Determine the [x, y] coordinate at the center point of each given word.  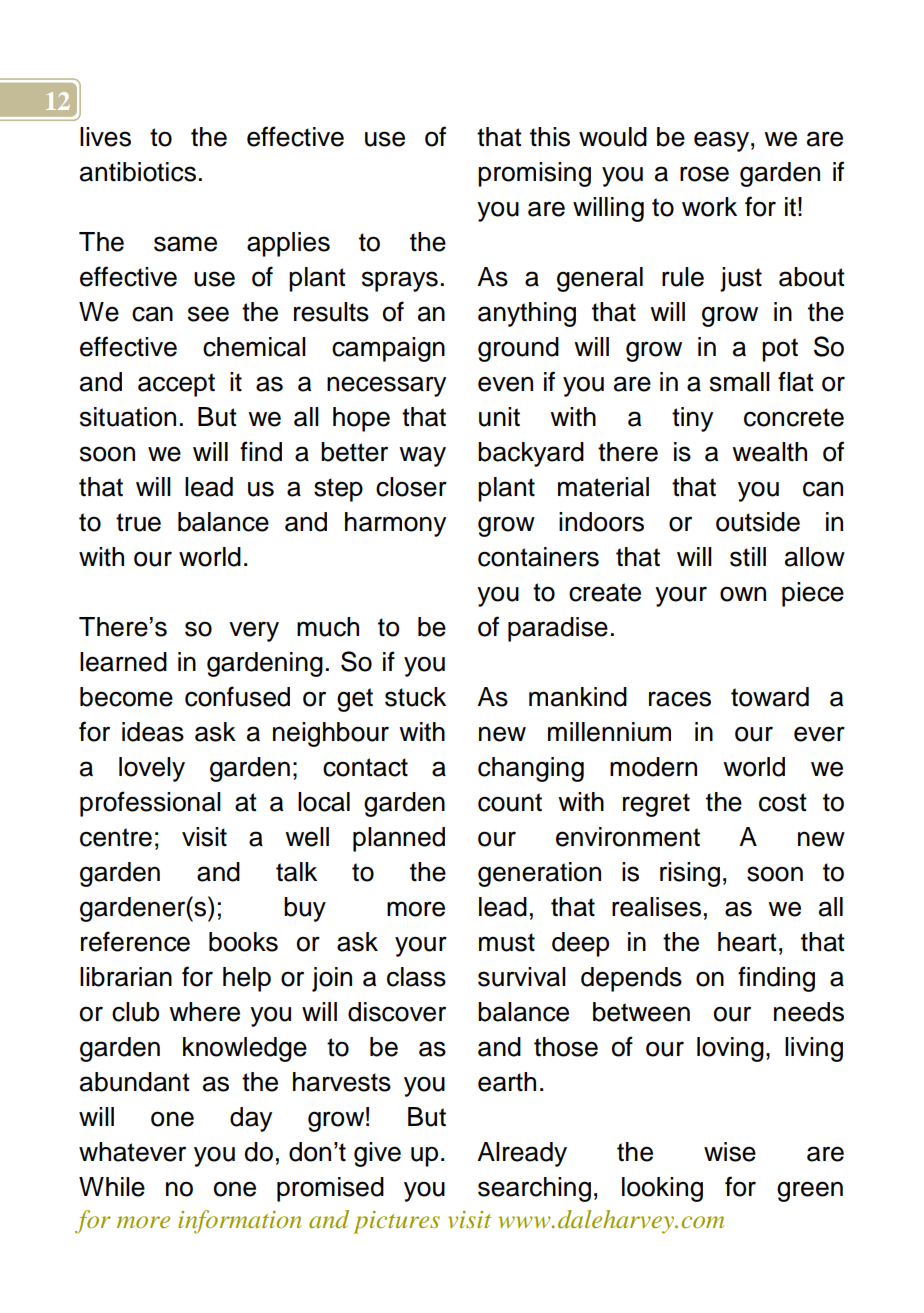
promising [534, 174]
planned [399, 839]
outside [758, 522]
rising [690, 874]
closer [411, 487]
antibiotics [138, 172]
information [240, 1222]
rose [704, 174]
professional [150, 804]
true [138, 522]
